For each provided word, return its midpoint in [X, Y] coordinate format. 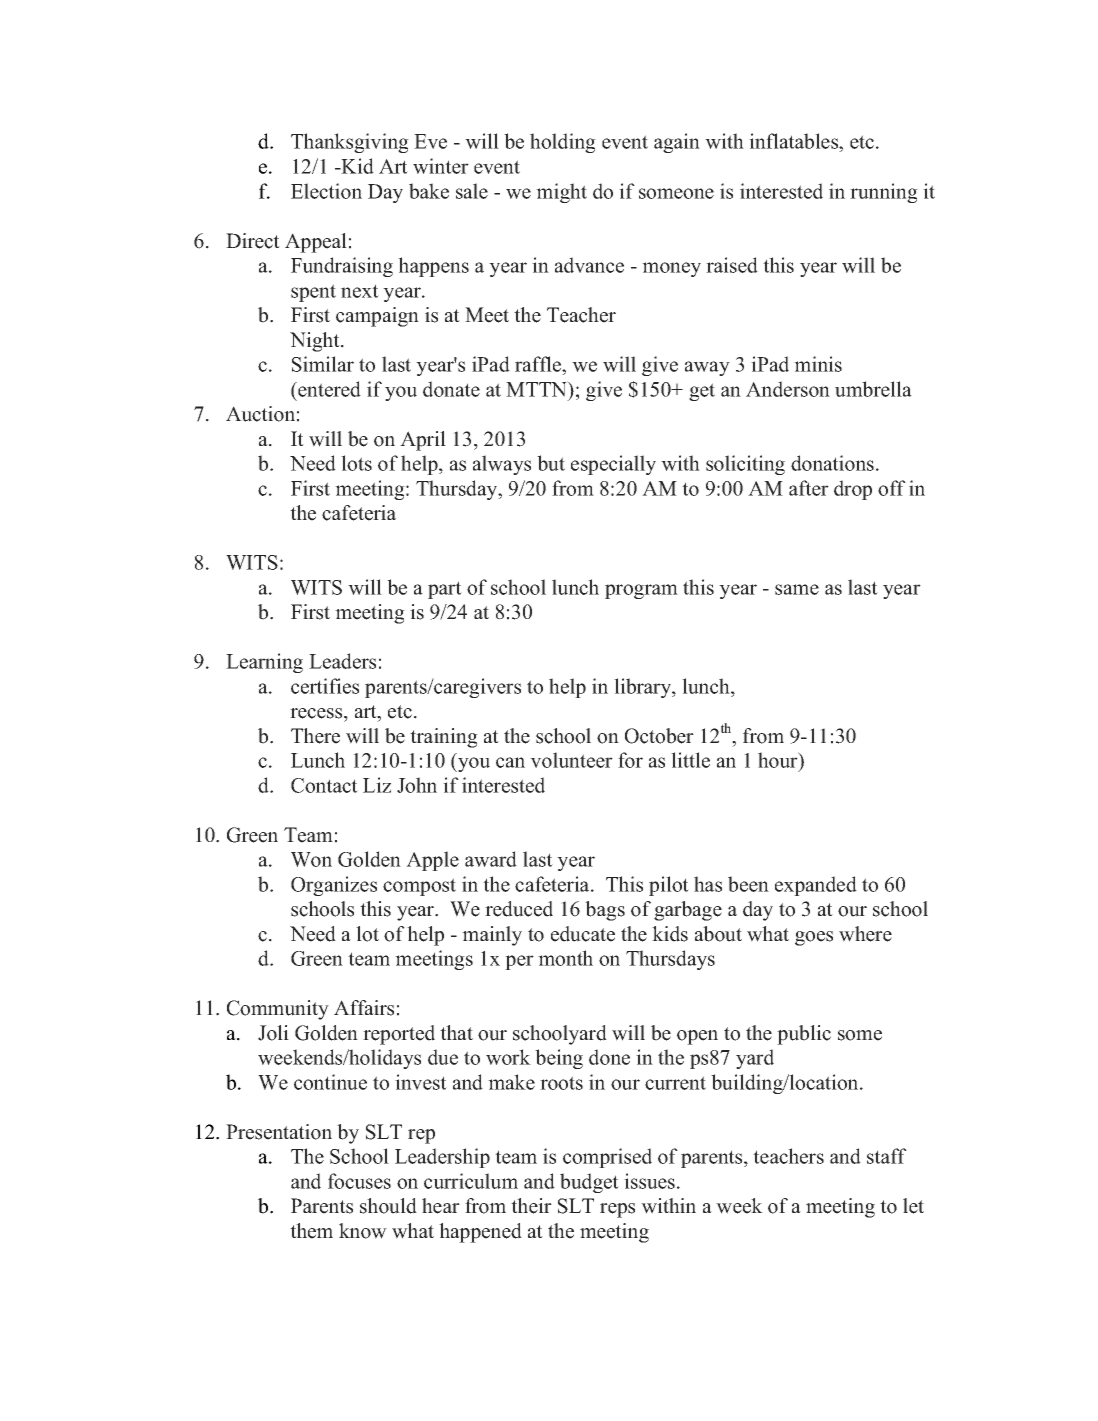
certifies [325, 686]
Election [326, 191]
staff [887, 1156]
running [884, 193]
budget [589, 1183]
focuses [359, 1181]
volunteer [571, 760]
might [561, 193]
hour [779, 761]
